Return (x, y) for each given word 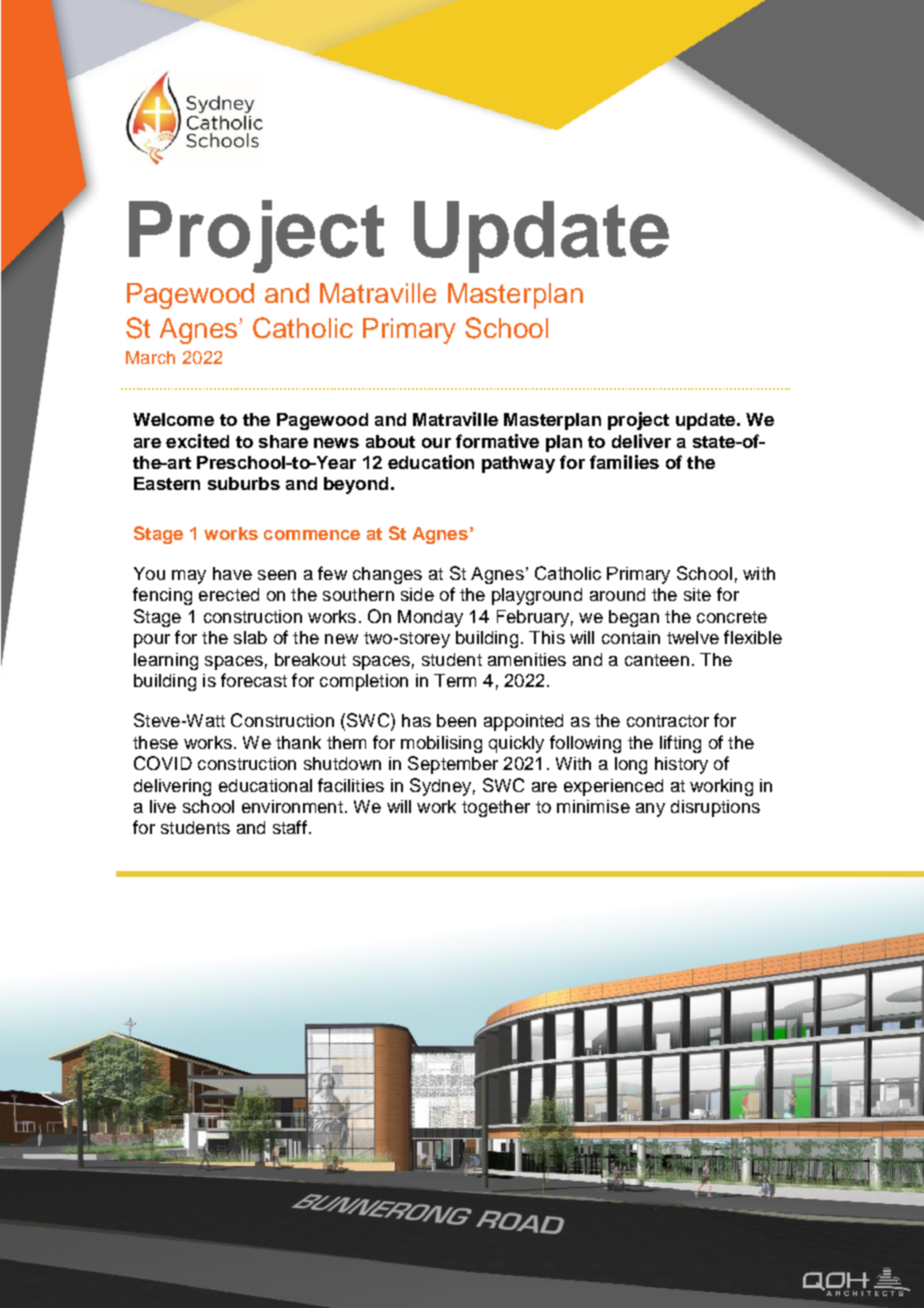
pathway (518, 464)
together (496, 808)
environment (292, 806)
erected (229, 594)
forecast (254, 680)
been (456, 720)
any (650, 810)
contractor (668, 721)
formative (497, 441)
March (150, 357)
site (697, 594)
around (617, 594)
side (417, 594)
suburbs (244, 483)
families (624, 462)
